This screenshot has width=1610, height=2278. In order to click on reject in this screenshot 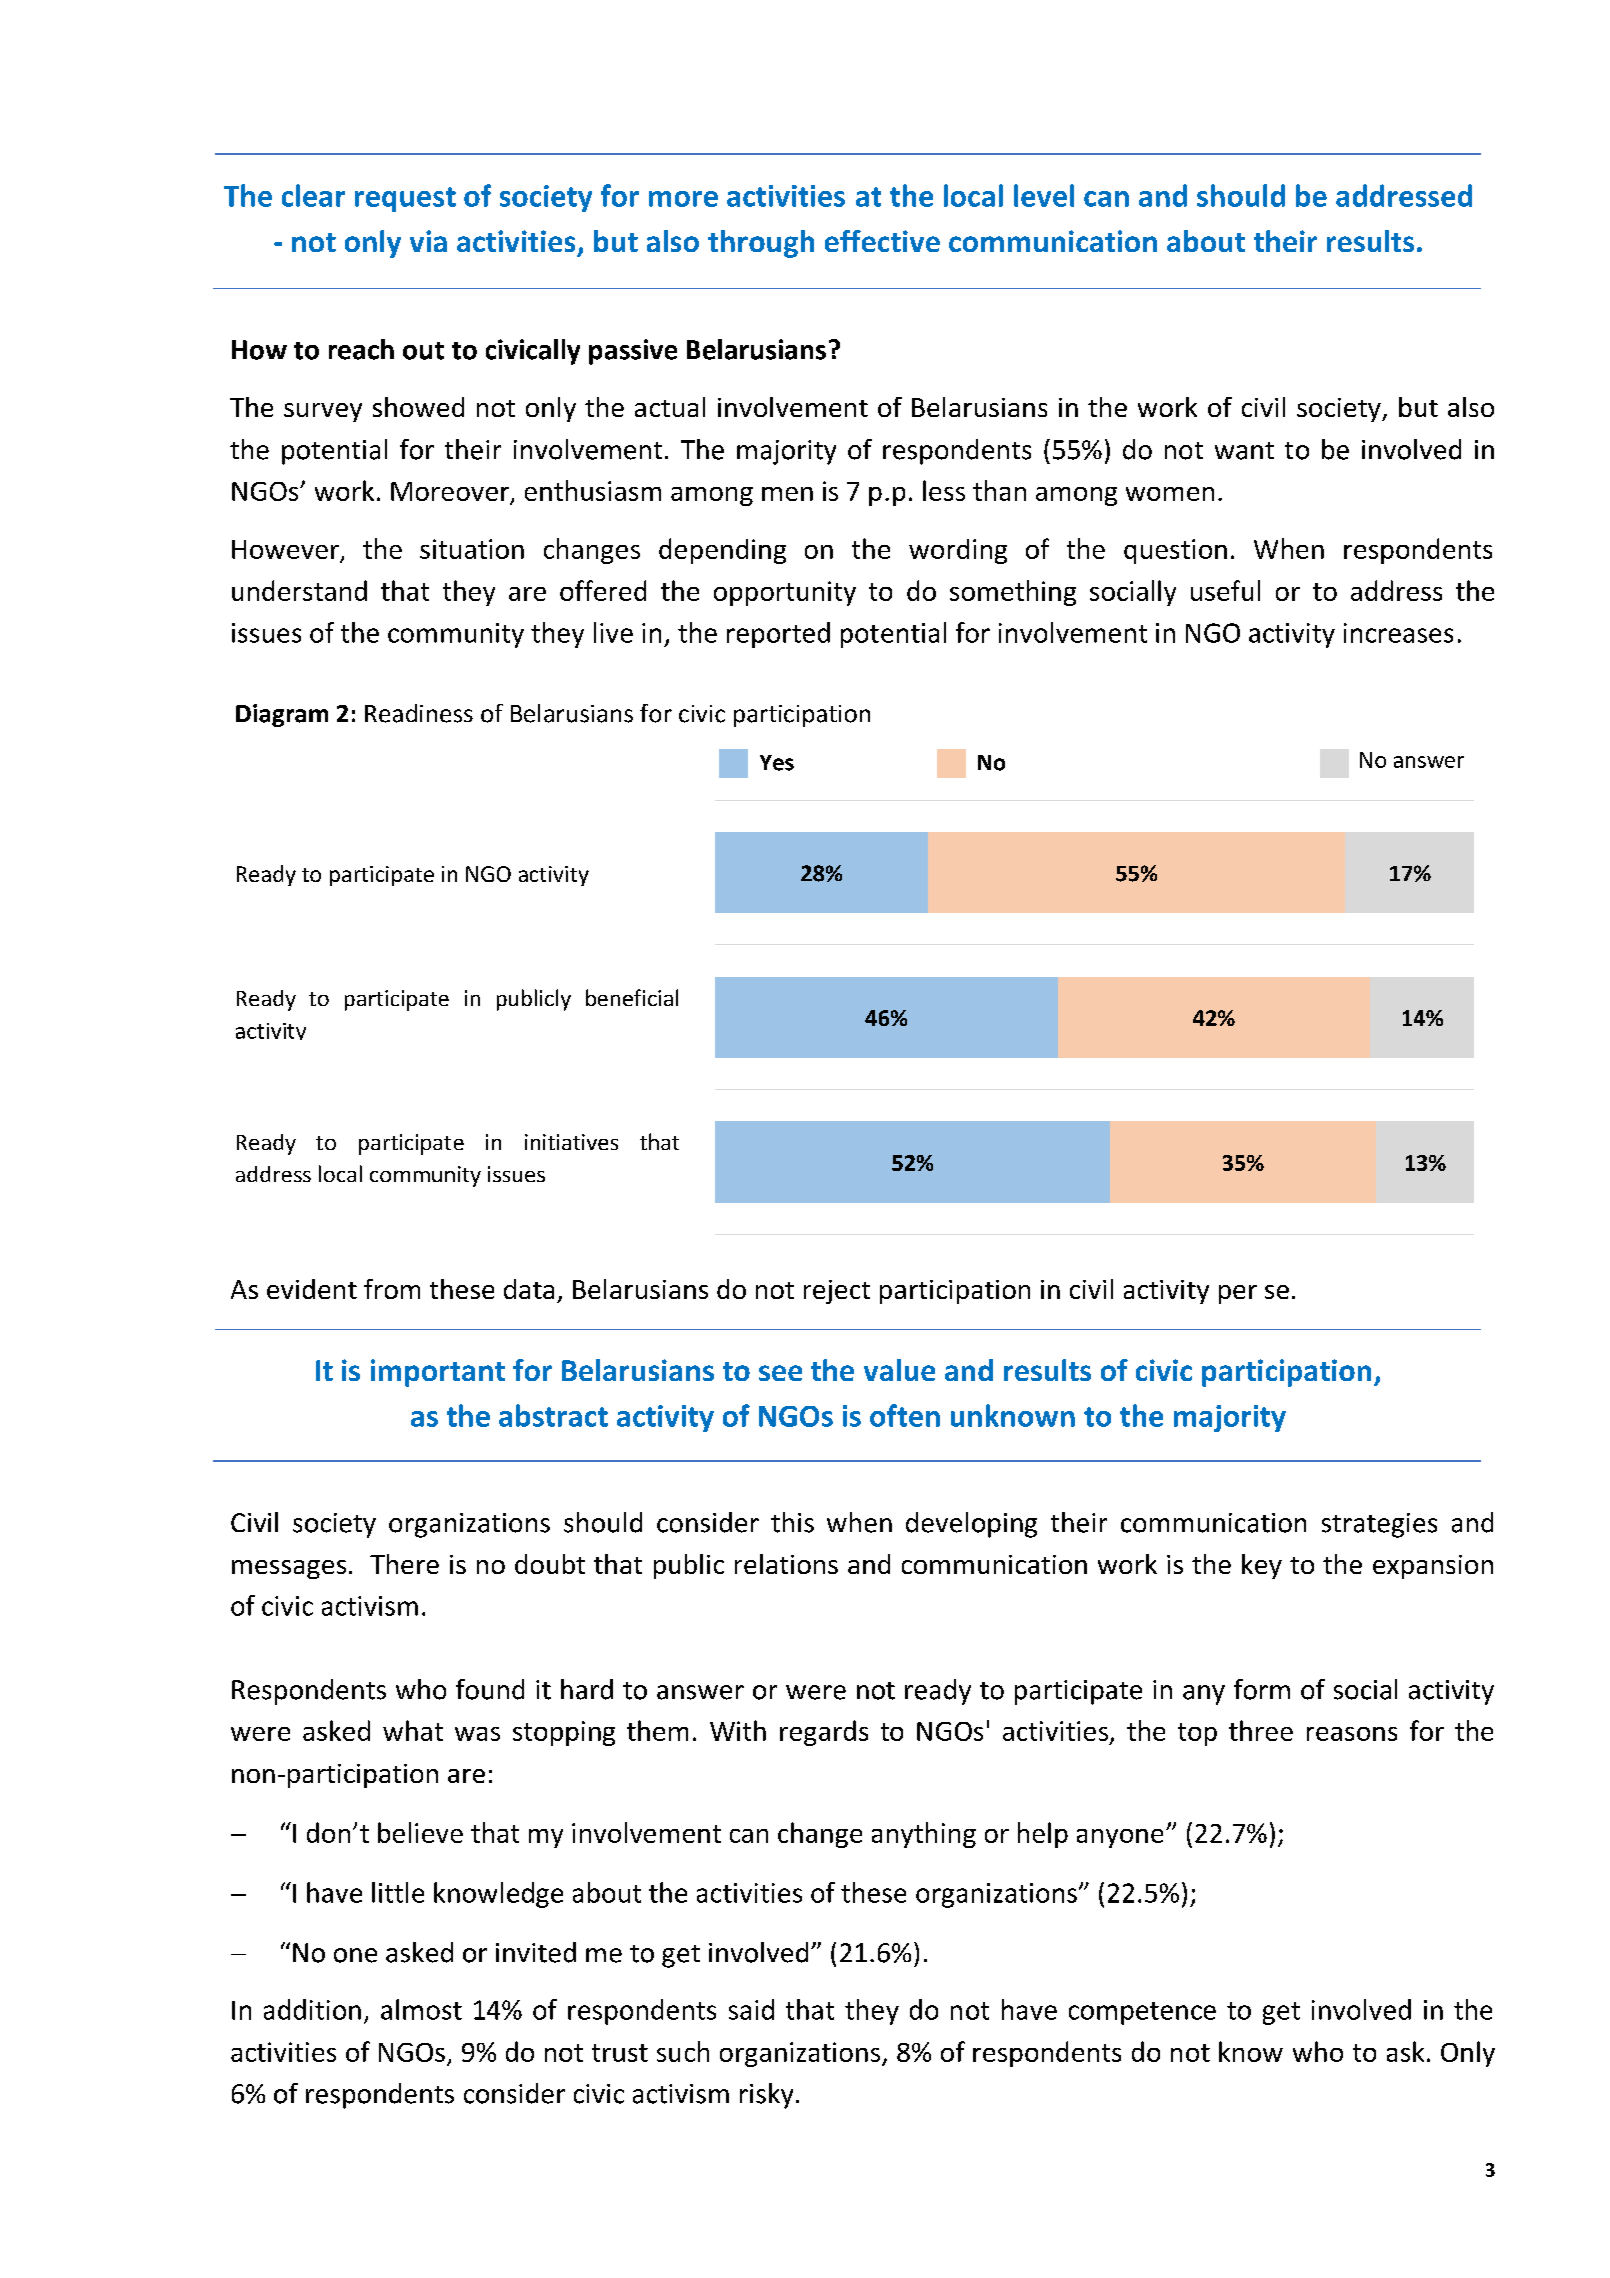, I will do `click(837, 1292)`.
